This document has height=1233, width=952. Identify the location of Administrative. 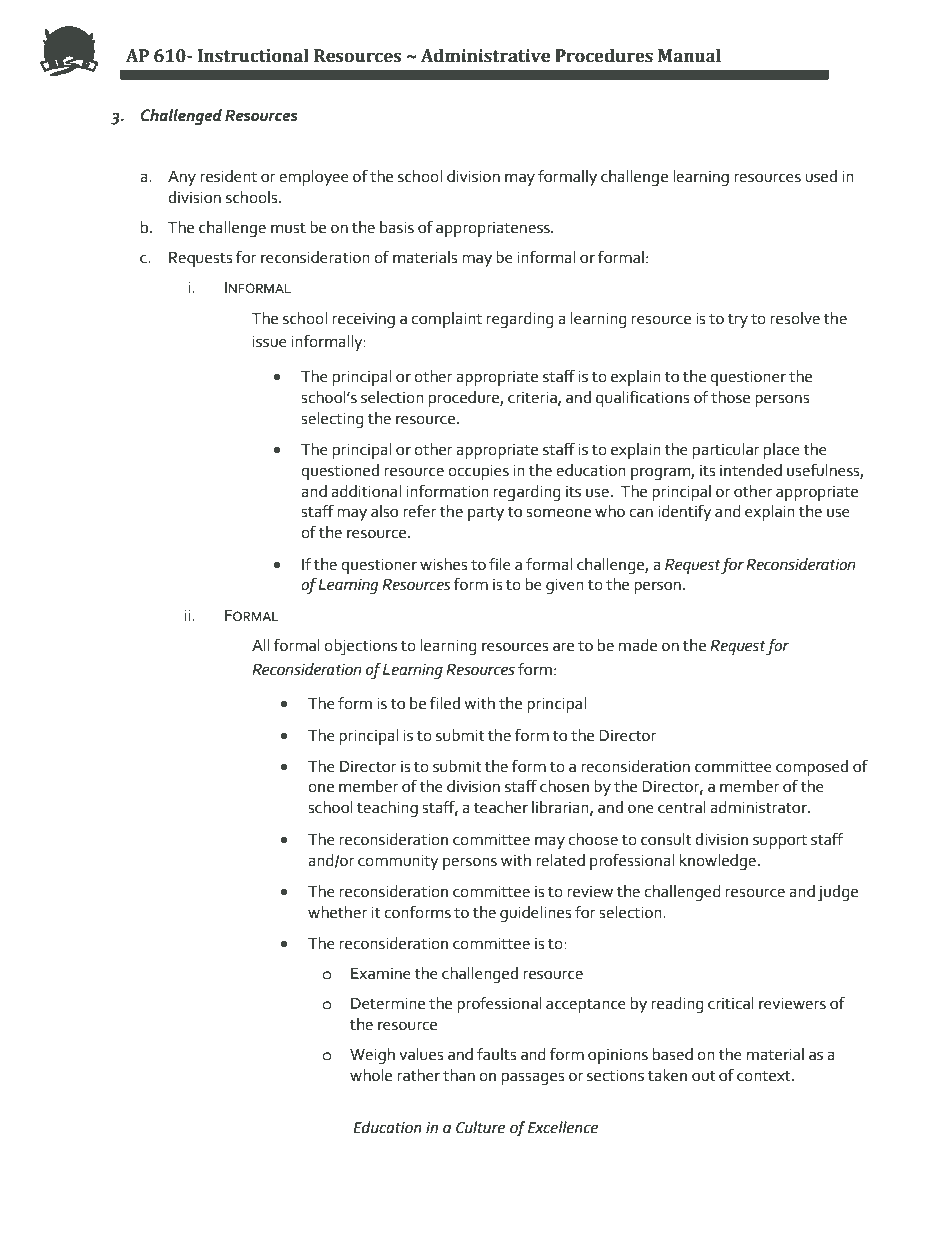
(485, 56).
